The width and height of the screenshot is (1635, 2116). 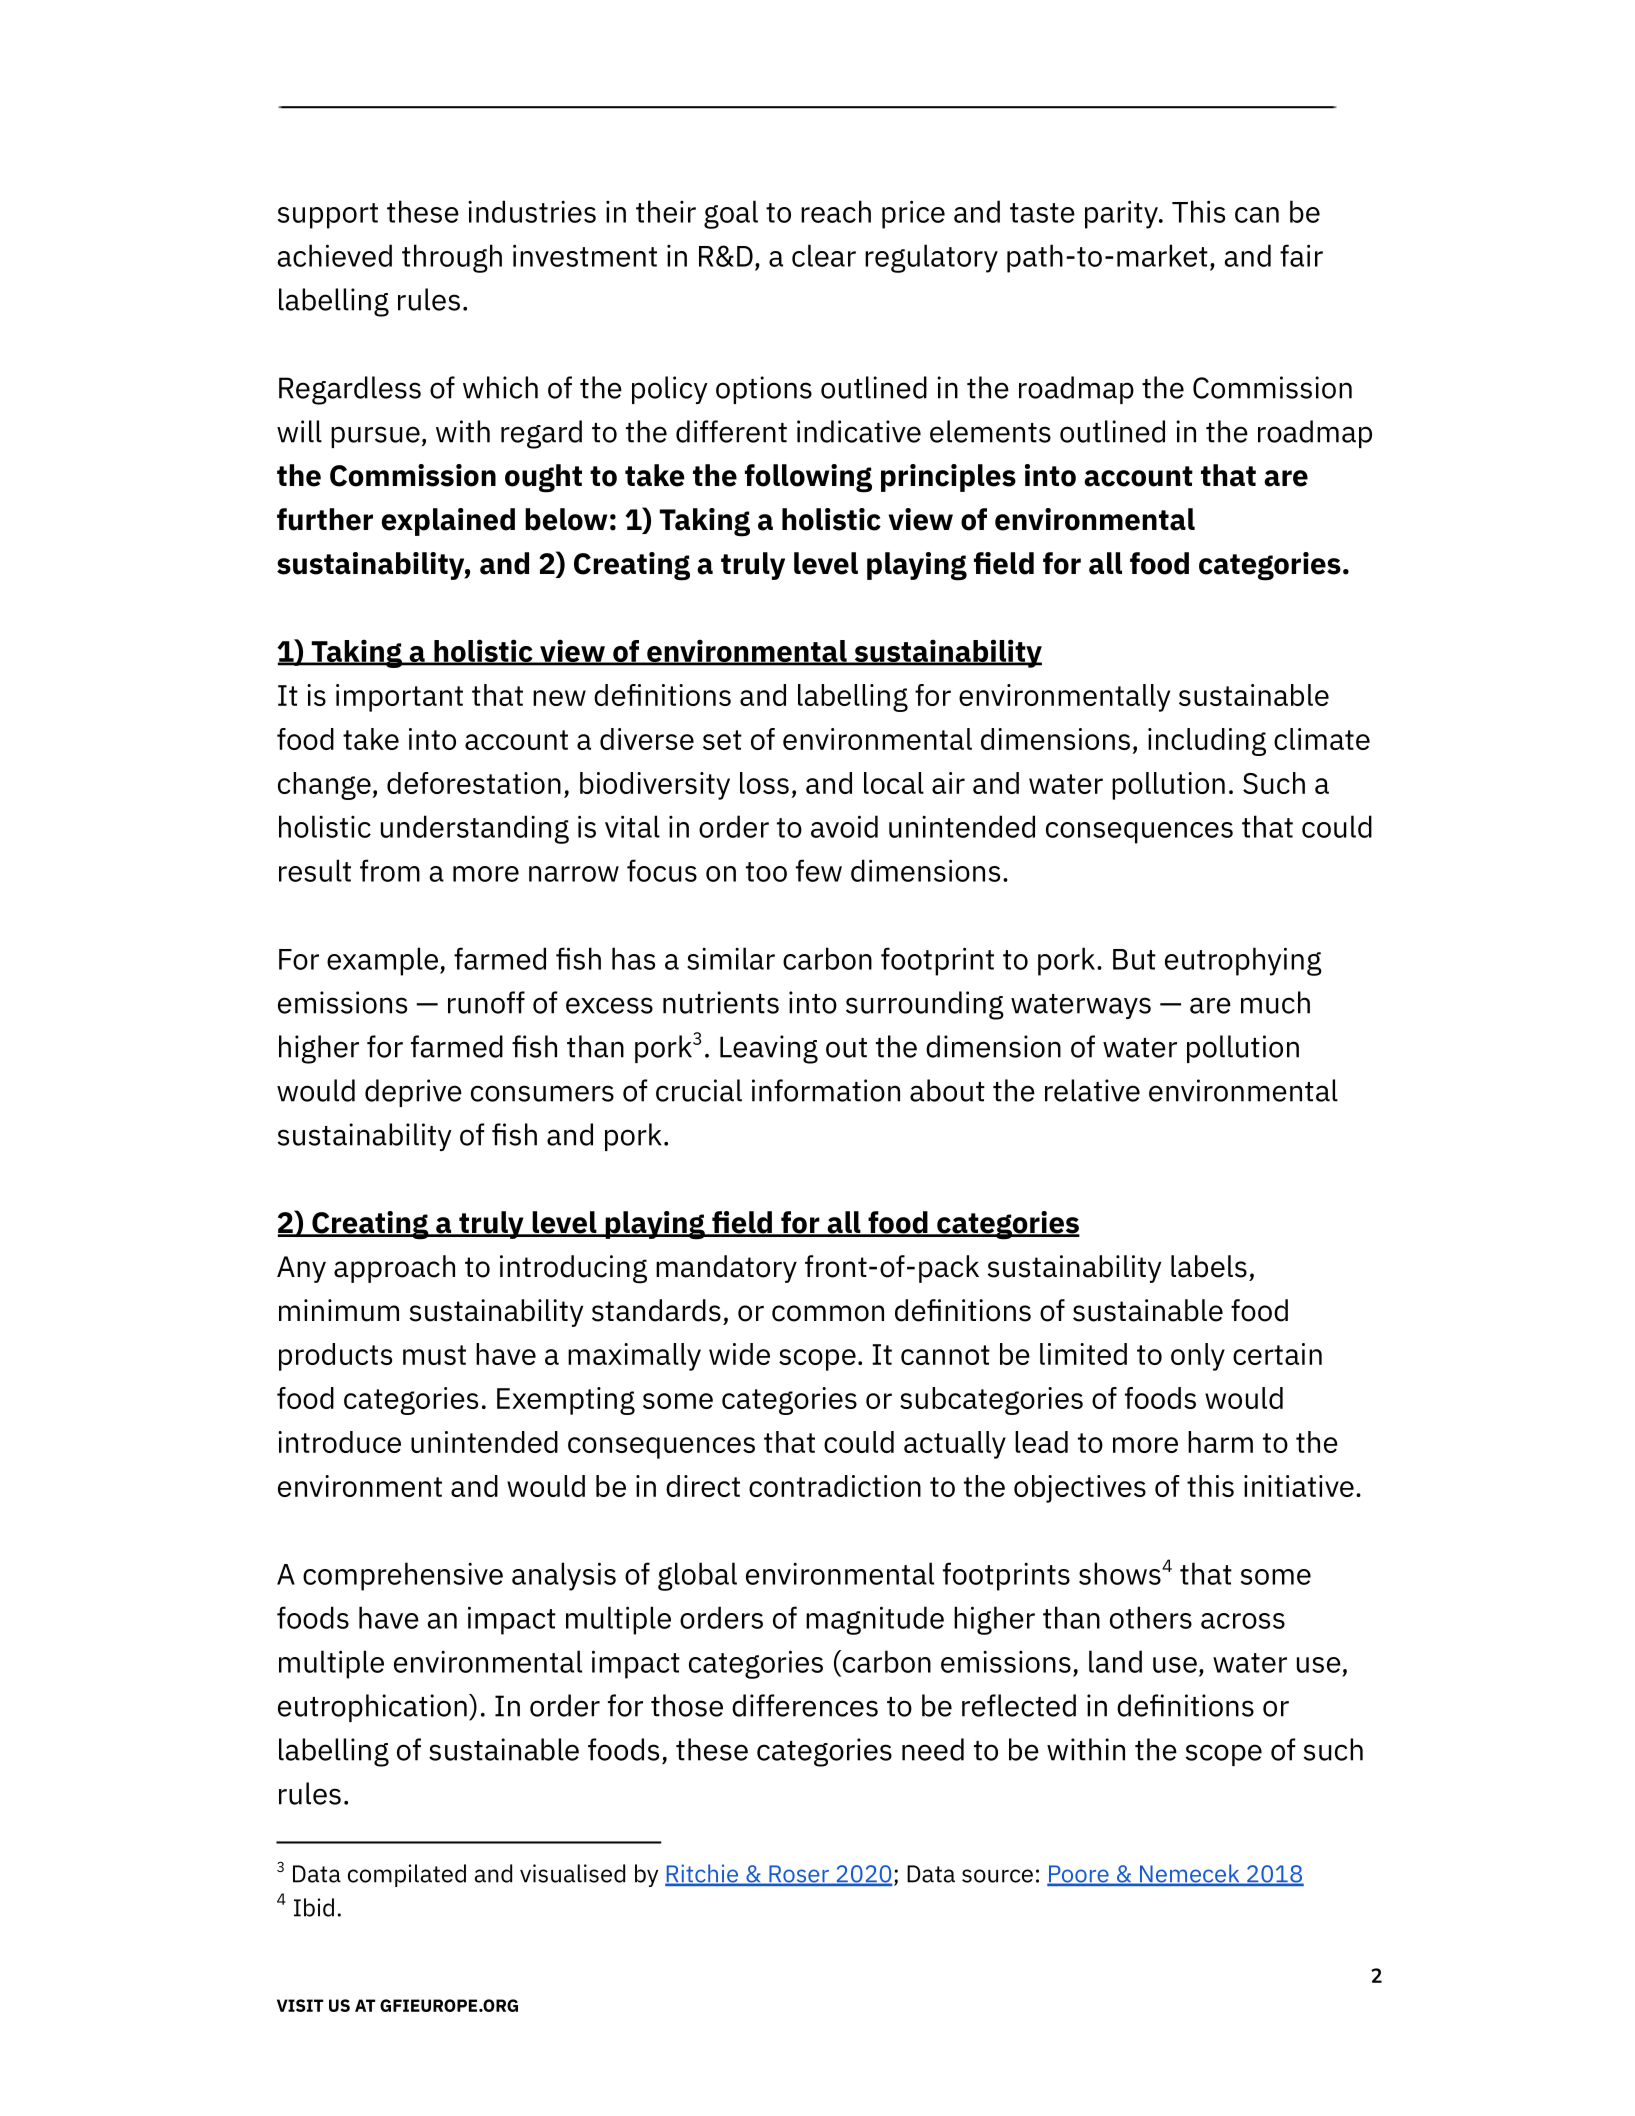 I want to click on Ritchie, so click(x=702, y=1874).
